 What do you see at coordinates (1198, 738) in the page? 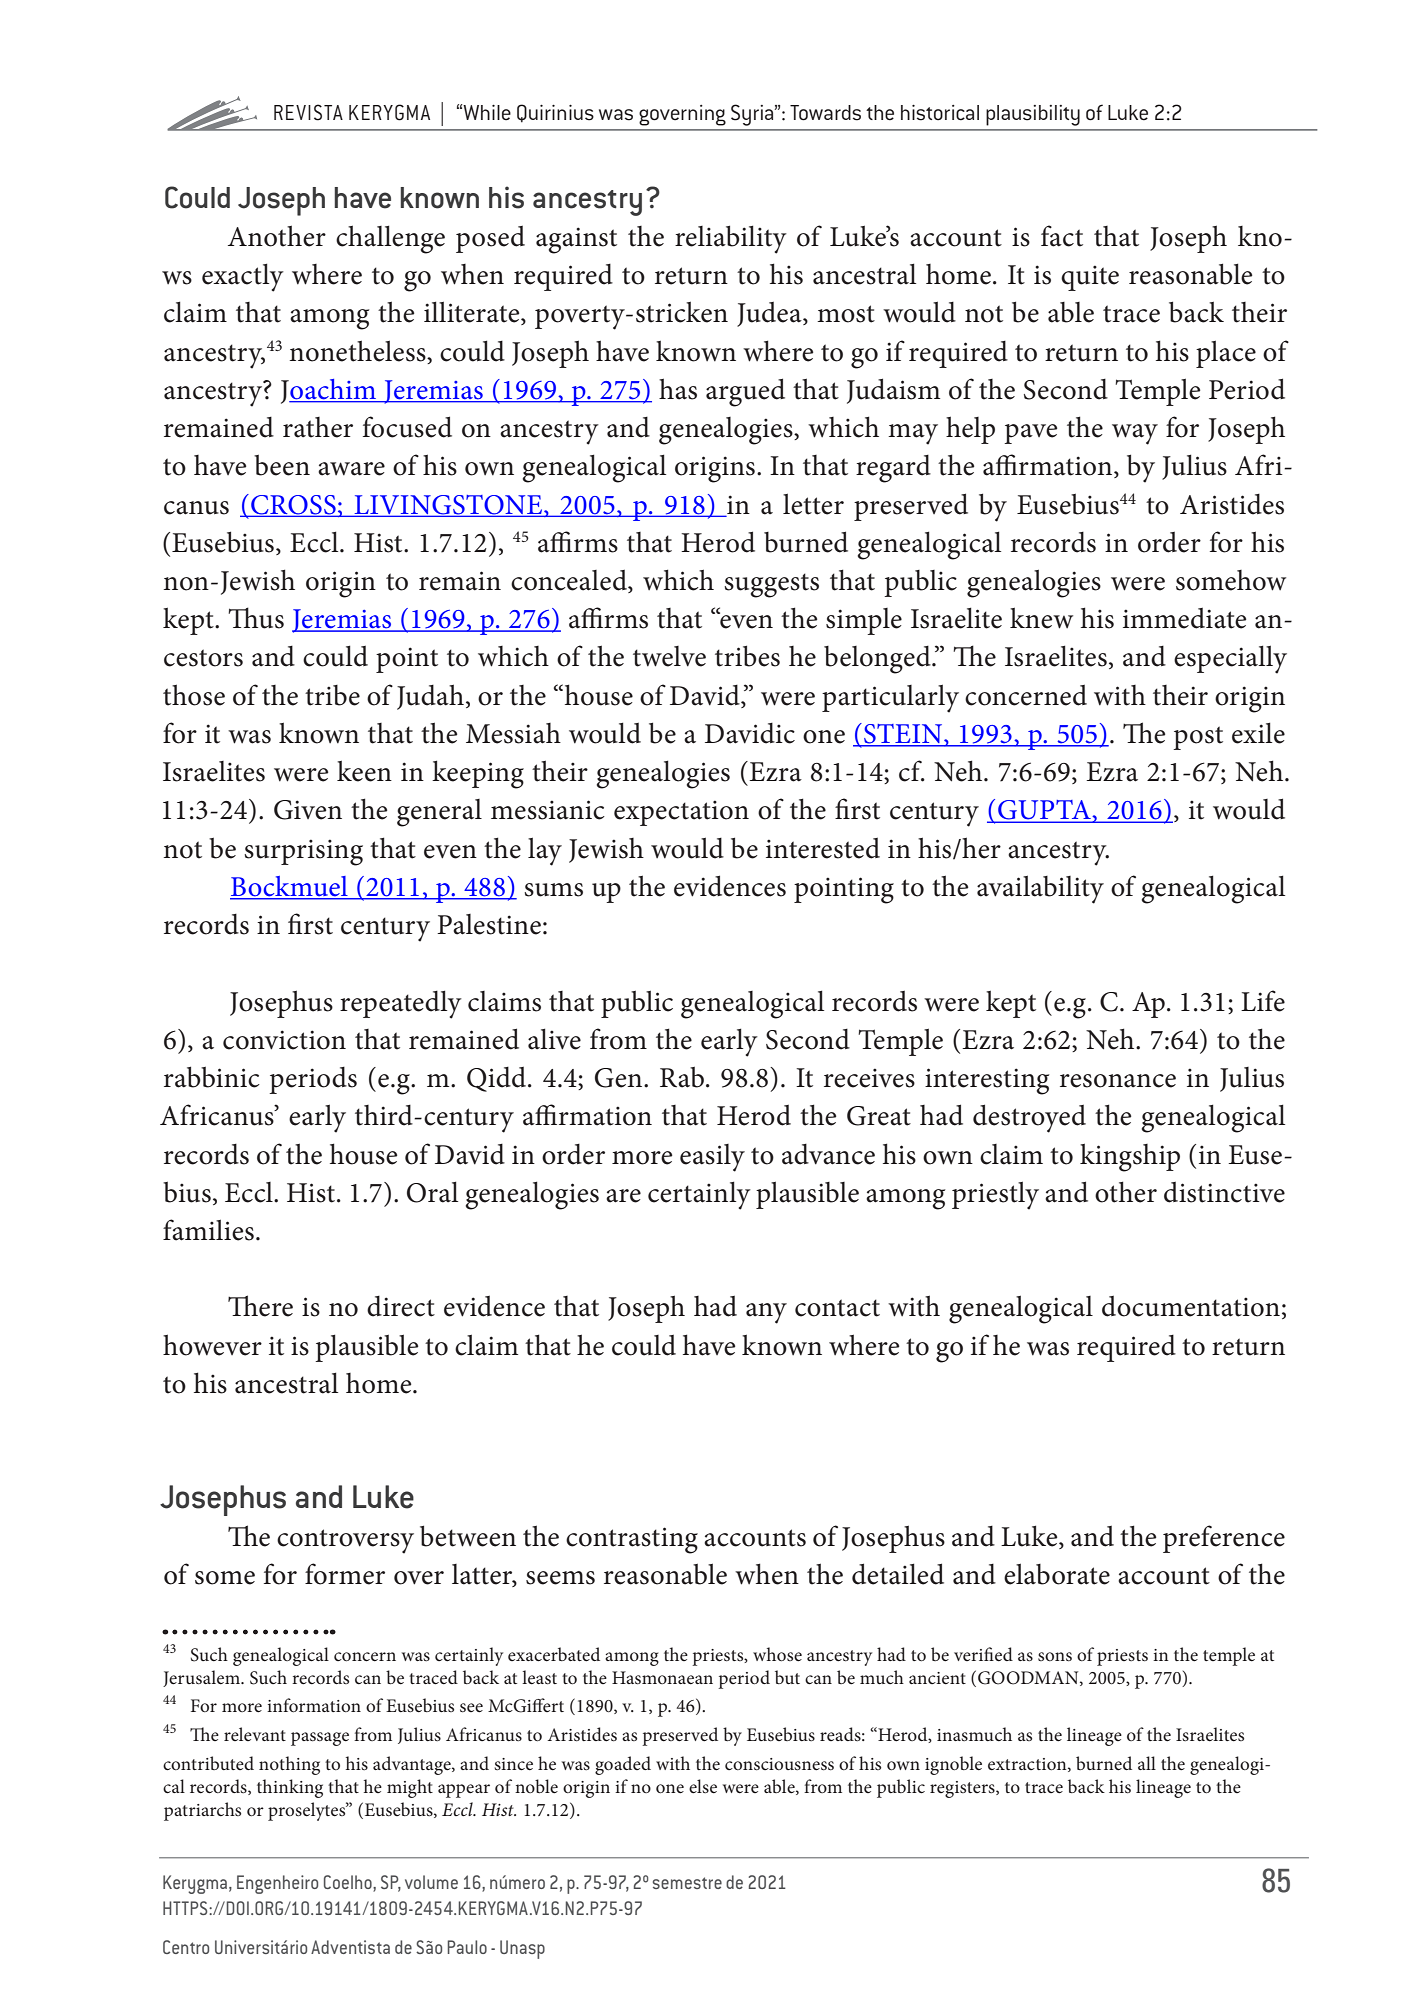
I see `post` at bounding box center [1198, 738].
